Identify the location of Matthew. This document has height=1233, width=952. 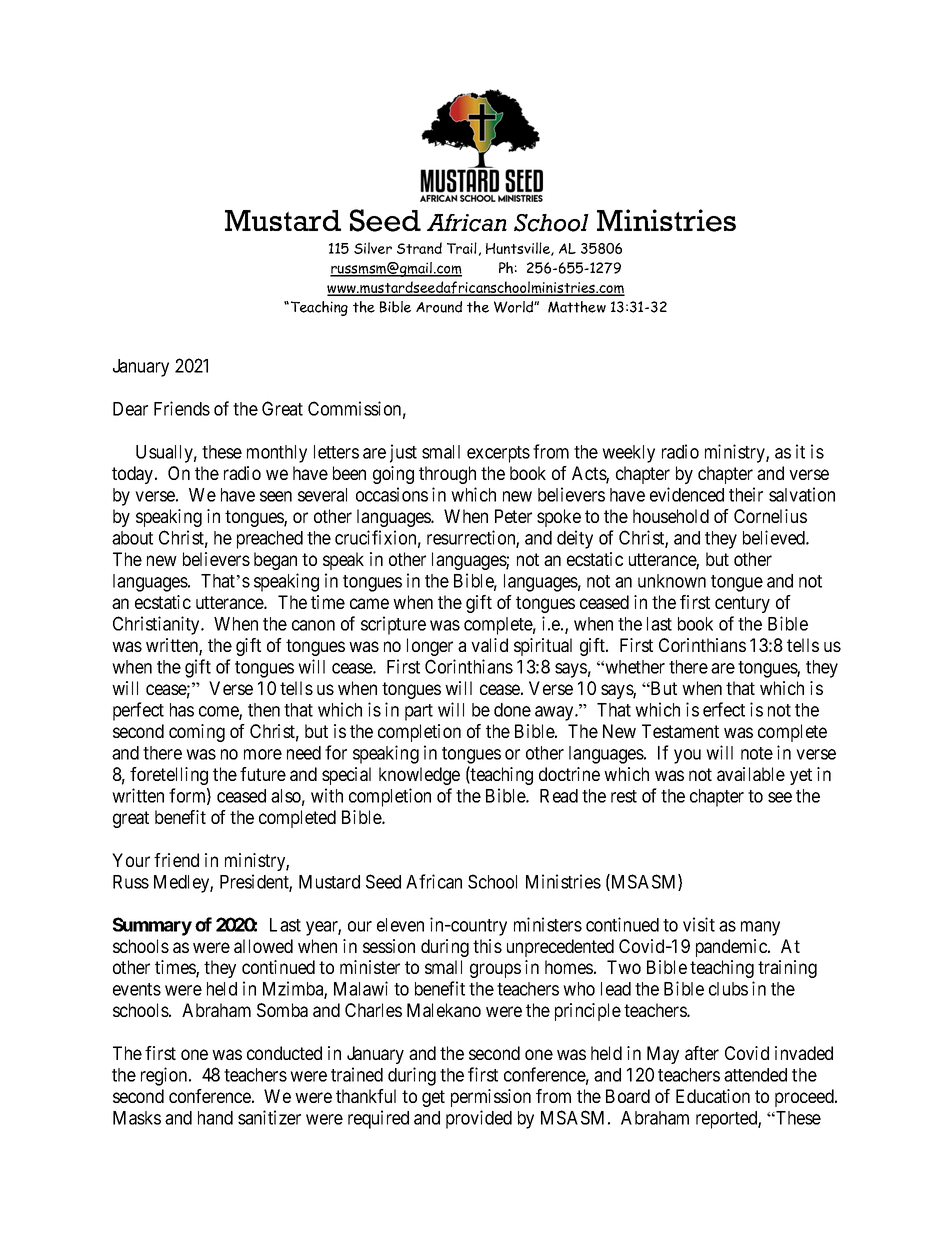
(577, 307).
